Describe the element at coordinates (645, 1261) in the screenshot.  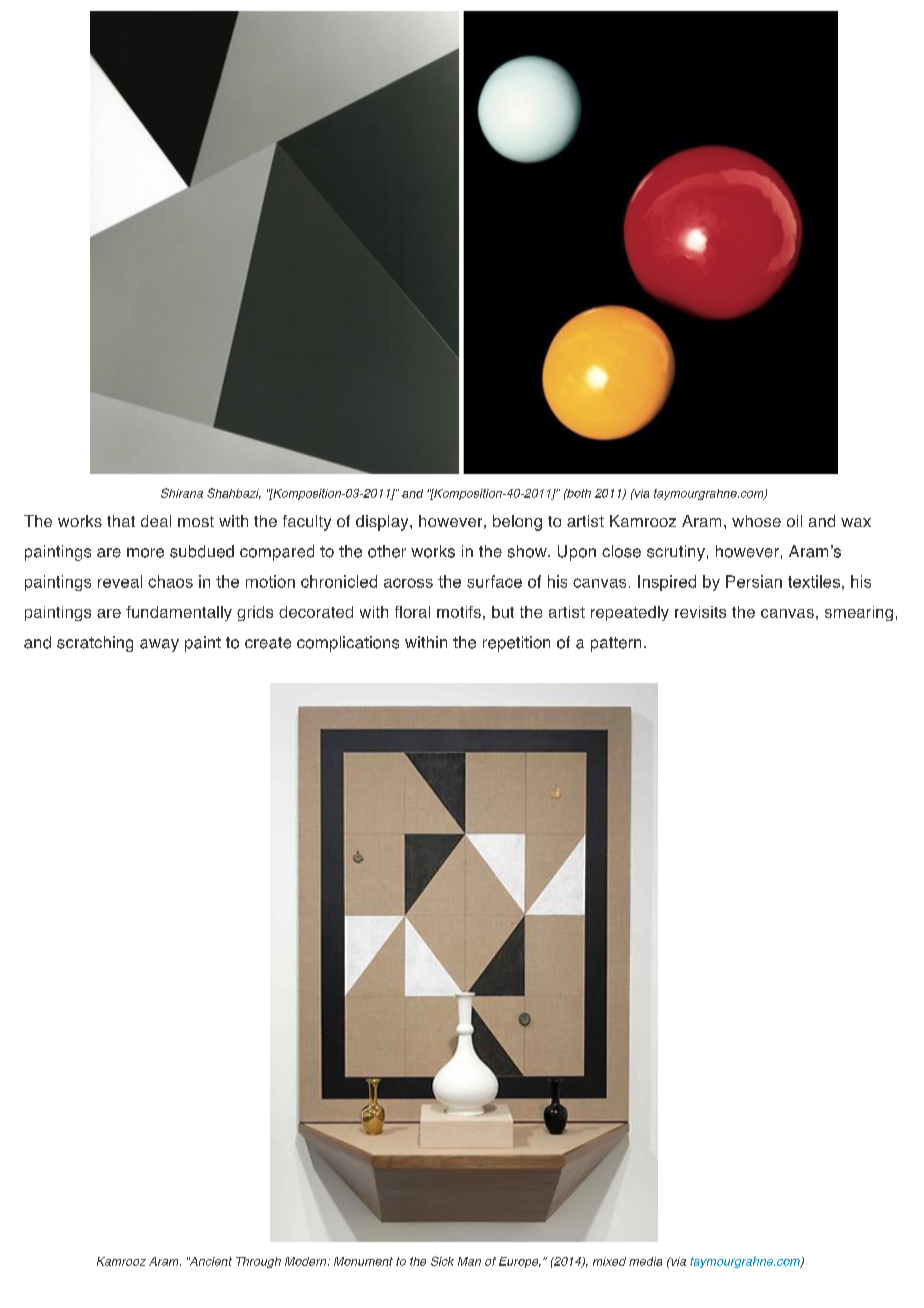
I see `media` at that location.
